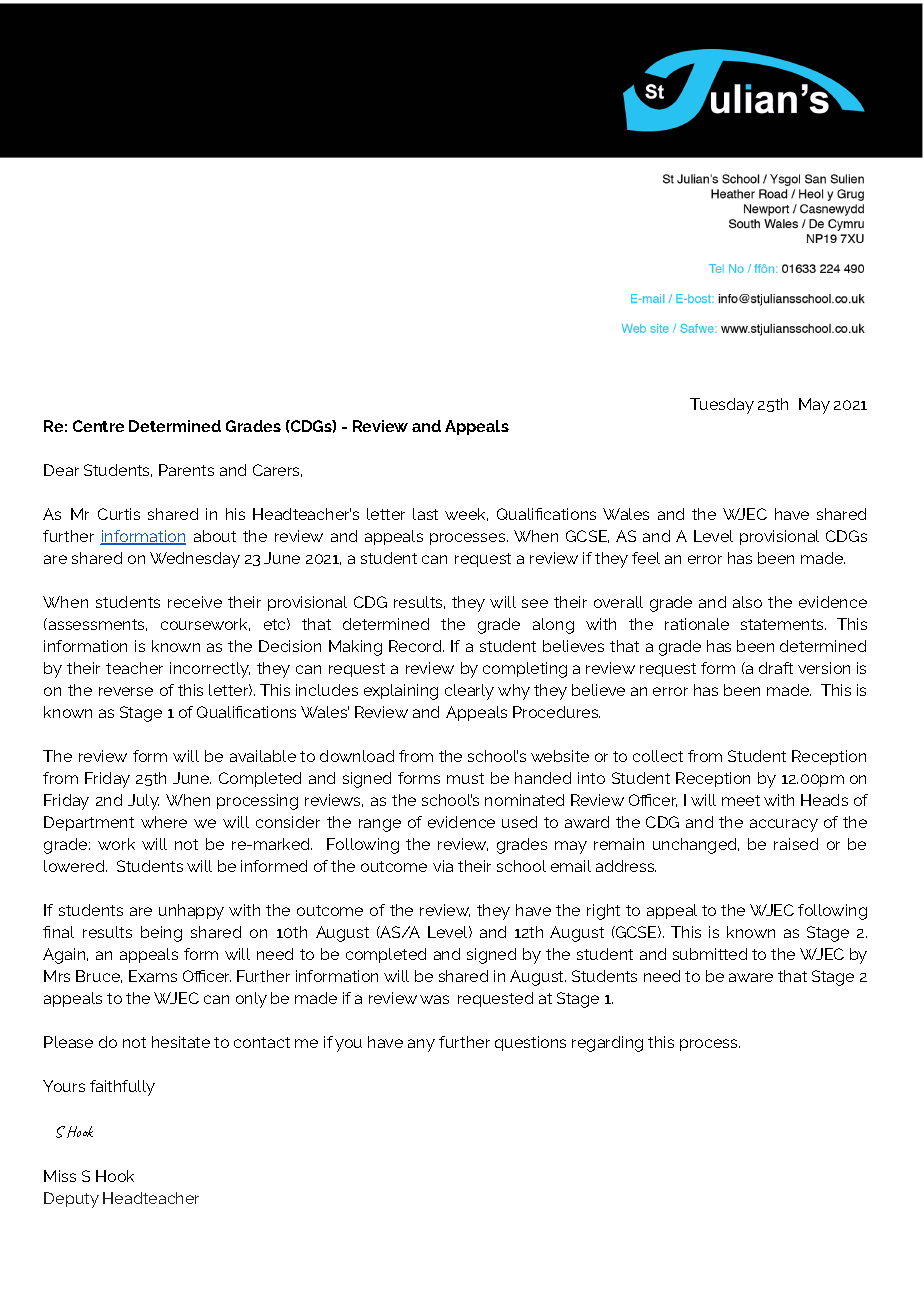 Image resolution: width=924 pixels, height=1307 pixels. I want to click on receive, so click(195, 602).
